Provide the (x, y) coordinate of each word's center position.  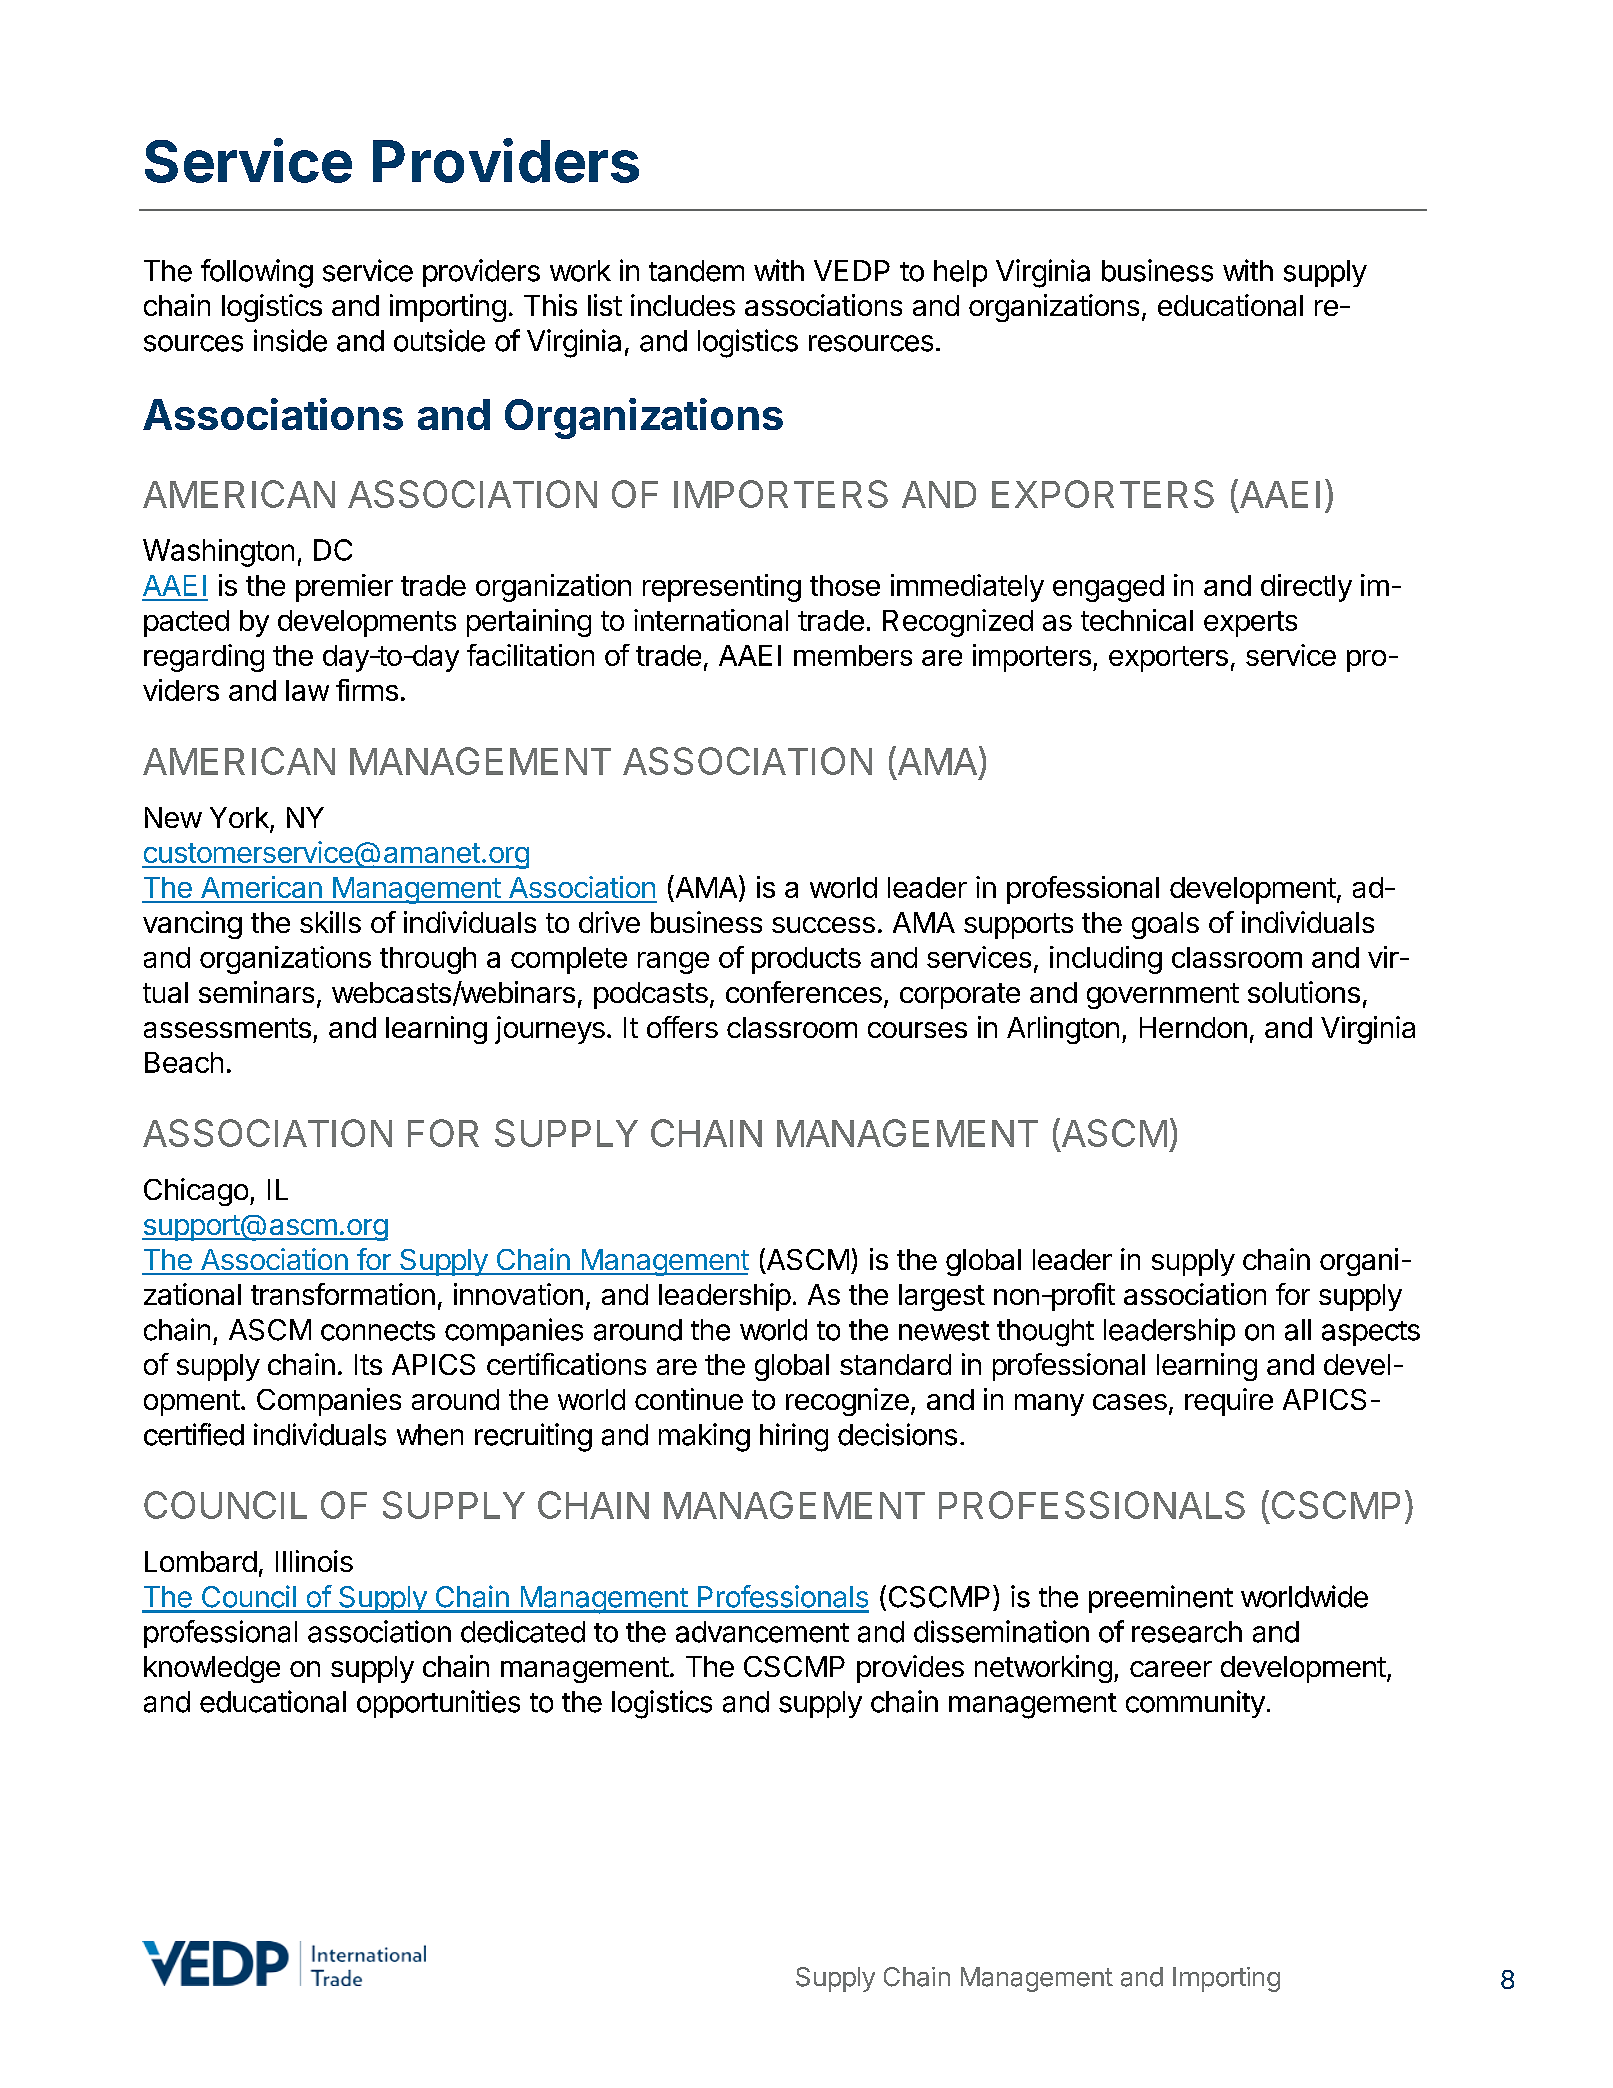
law (307, 690)
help (960, 273)
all (1298, 1330)
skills (330, 922)
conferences (804, 992)
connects (378, 1331)
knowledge (212, 1669)
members (853, 655)
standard (895, 1364)
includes (683, 305)
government (1163, 996)
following (257, 273)
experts (1250, 624)
